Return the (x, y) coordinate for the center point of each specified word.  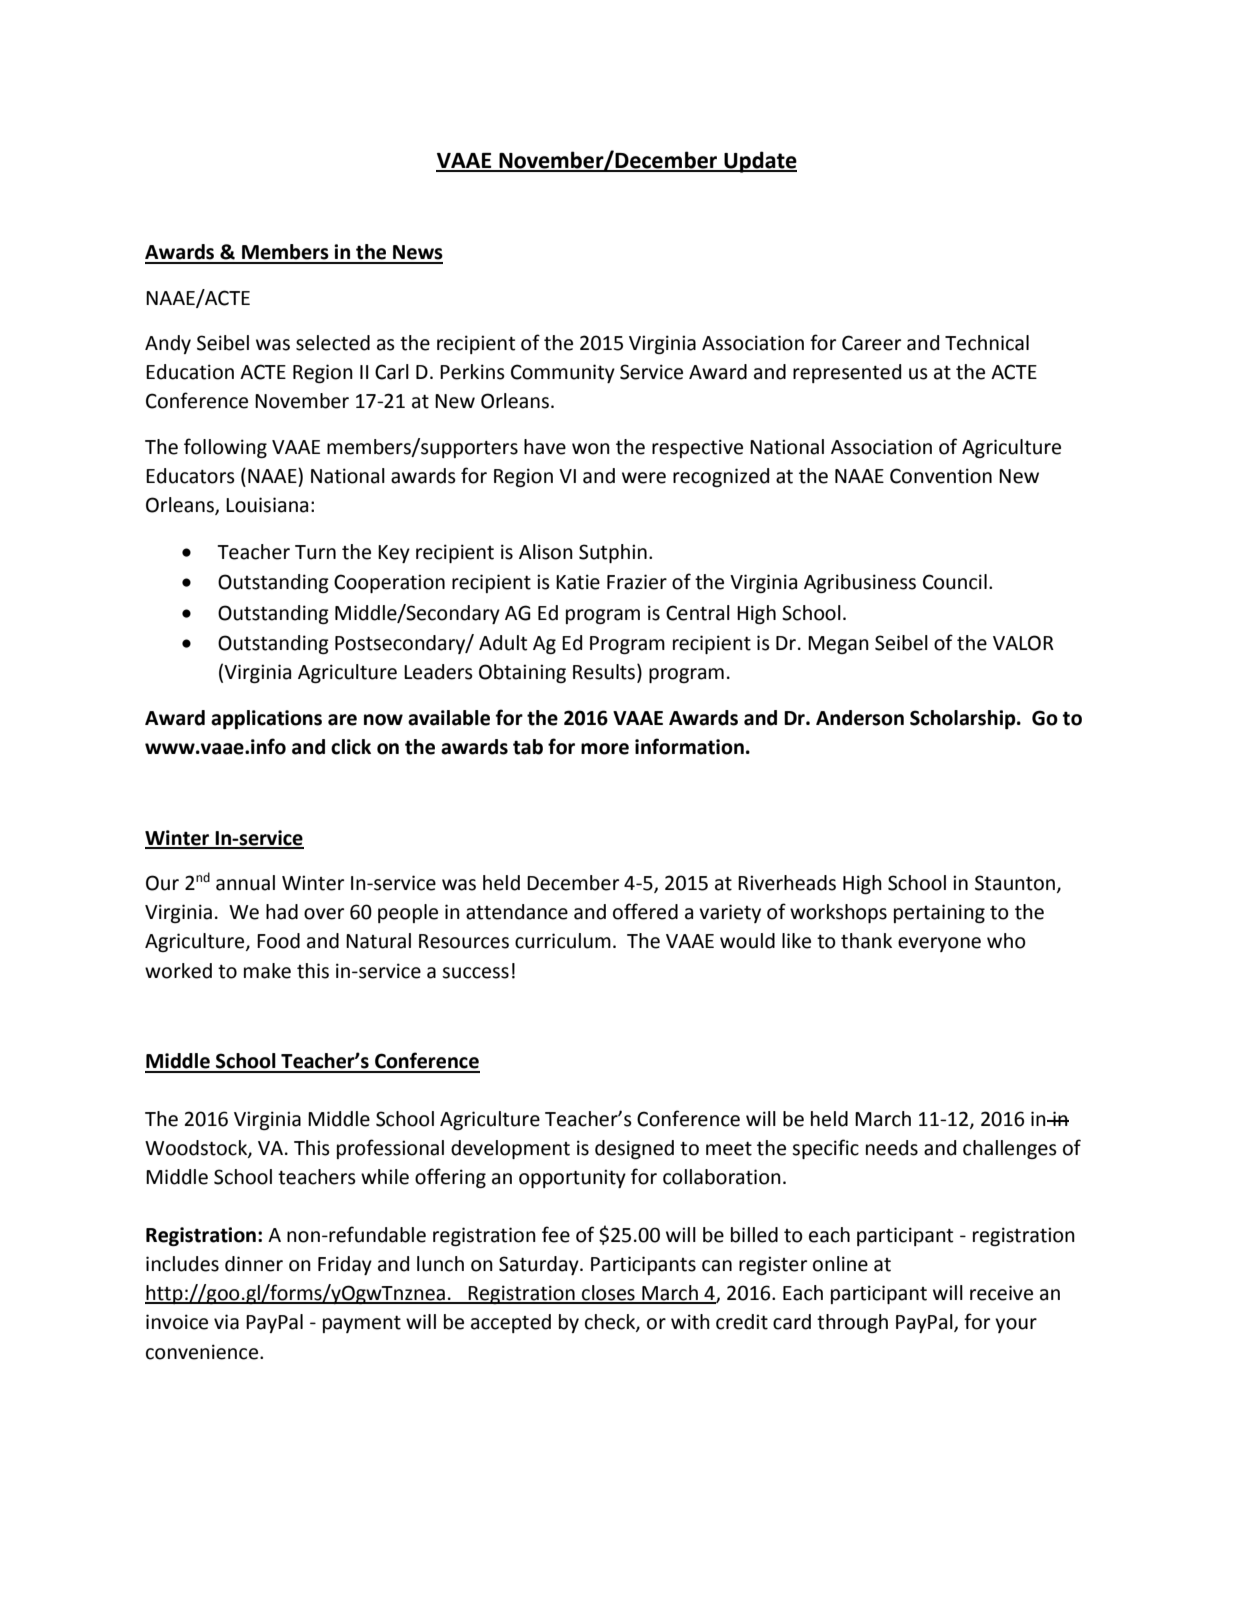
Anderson (860, 718)
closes (608, 1294)
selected (333, 343)
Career (871, 343)
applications (266, 719)
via (226, 1322)
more (605, 749)
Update (759, 162)
